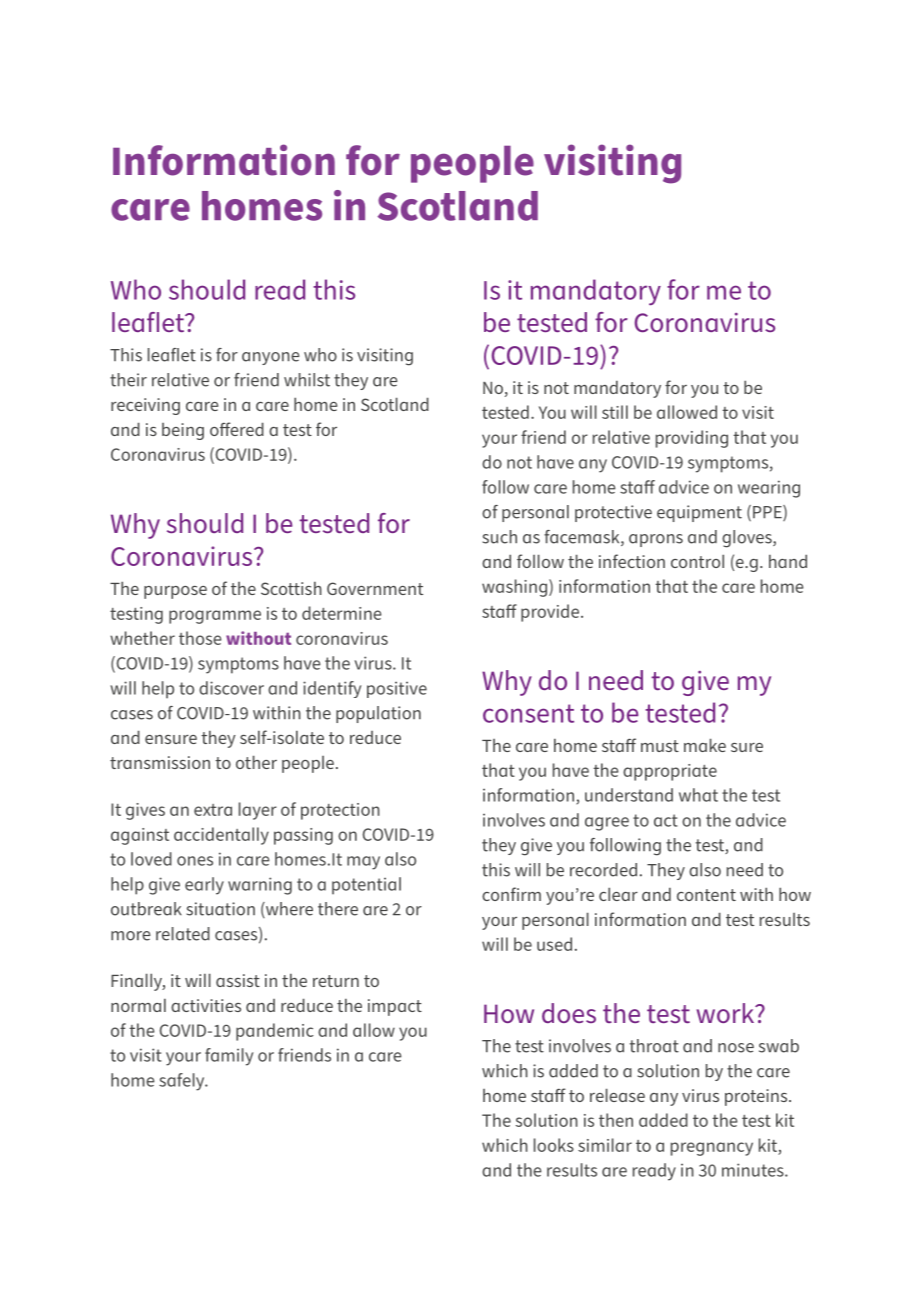 This image has height=1308, width=924. What do you see at coordinates (183, 1082) in the image?
I see `safely` at bounding box center [183, 1082].
